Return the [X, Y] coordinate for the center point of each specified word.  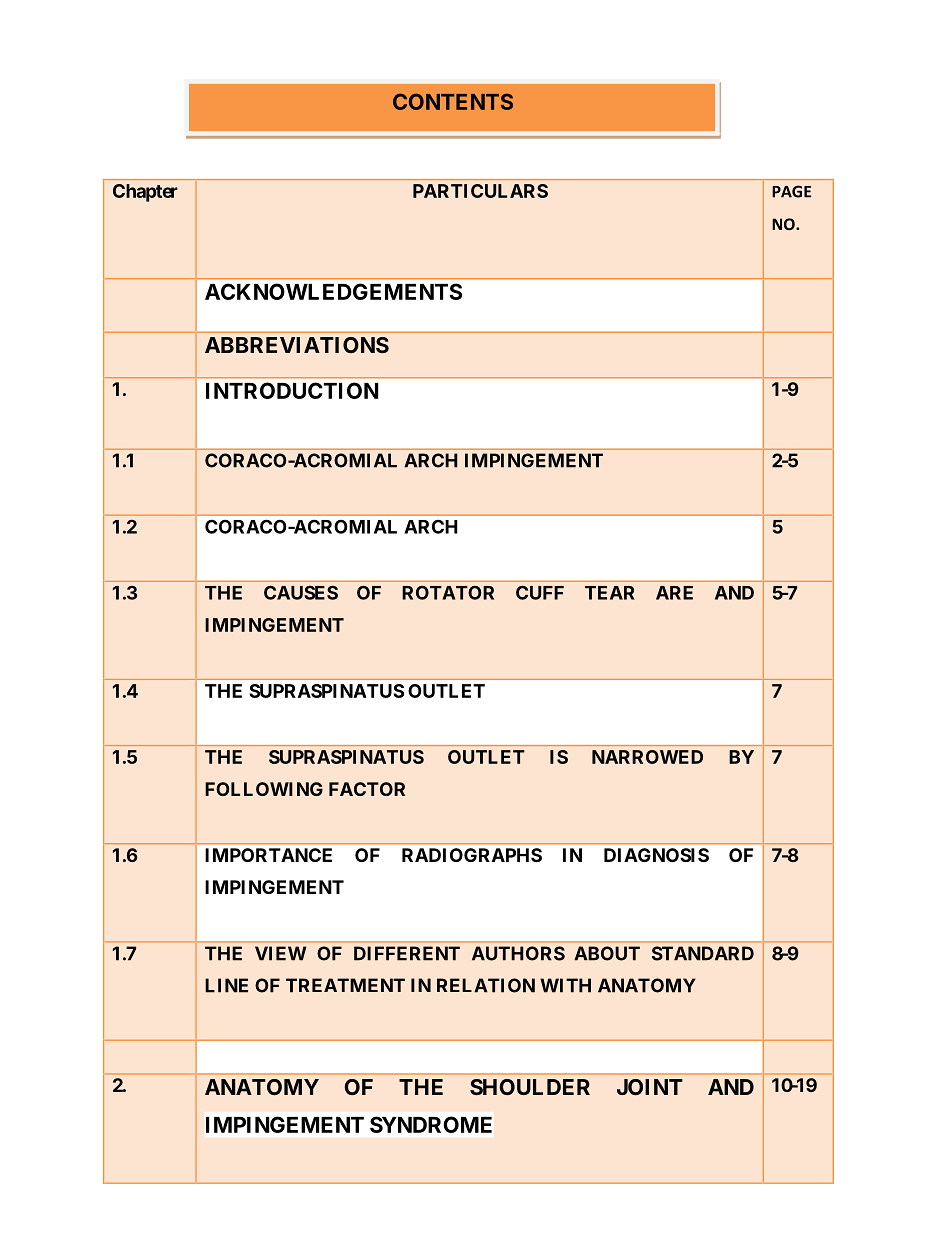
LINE [226, 985]
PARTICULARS [480, 191]
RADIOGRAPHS [472, 855]
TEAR [610, 593]
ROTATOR [448, 592]
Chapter [145, 193]
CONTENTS [453, 101]
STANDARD [703, 953]
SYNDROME [431, 1124]
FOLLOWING [264, 789]
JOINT [650, 1087]
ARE [674, 593]
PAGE [791, 191]
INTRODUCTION [292, 390]
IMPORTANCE [268, 855]
